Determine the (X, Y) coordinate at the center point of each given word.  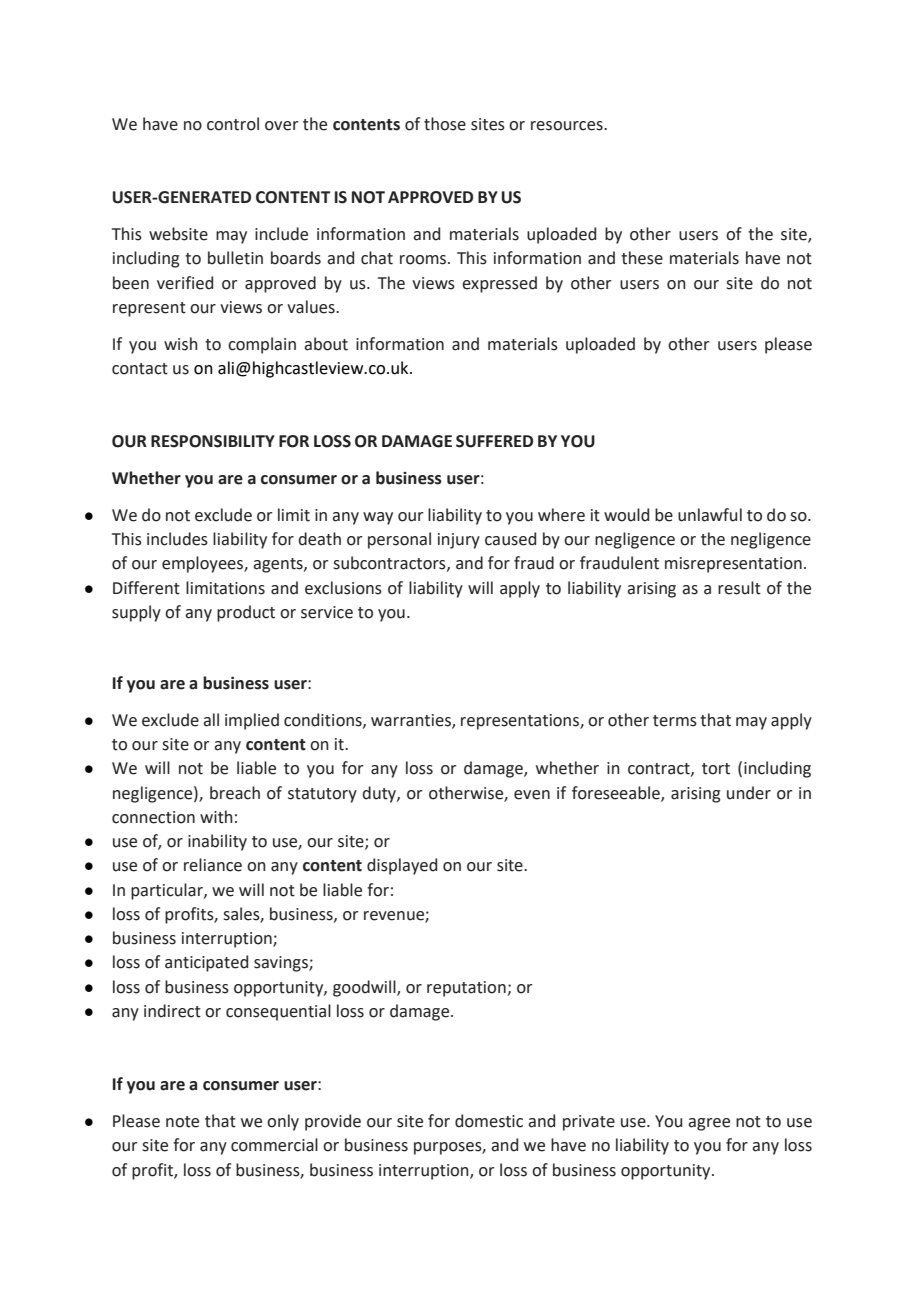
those (445, 124)
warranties (412, 721)
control (233, 124)
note (182, 1122)
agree (709, 1124)
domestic (489, 1121)
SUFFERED (494, 441)
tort (716, 769)
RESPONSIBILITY (213, 441)
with (216, 817)
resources (568, 126)
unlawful (710, 515)
